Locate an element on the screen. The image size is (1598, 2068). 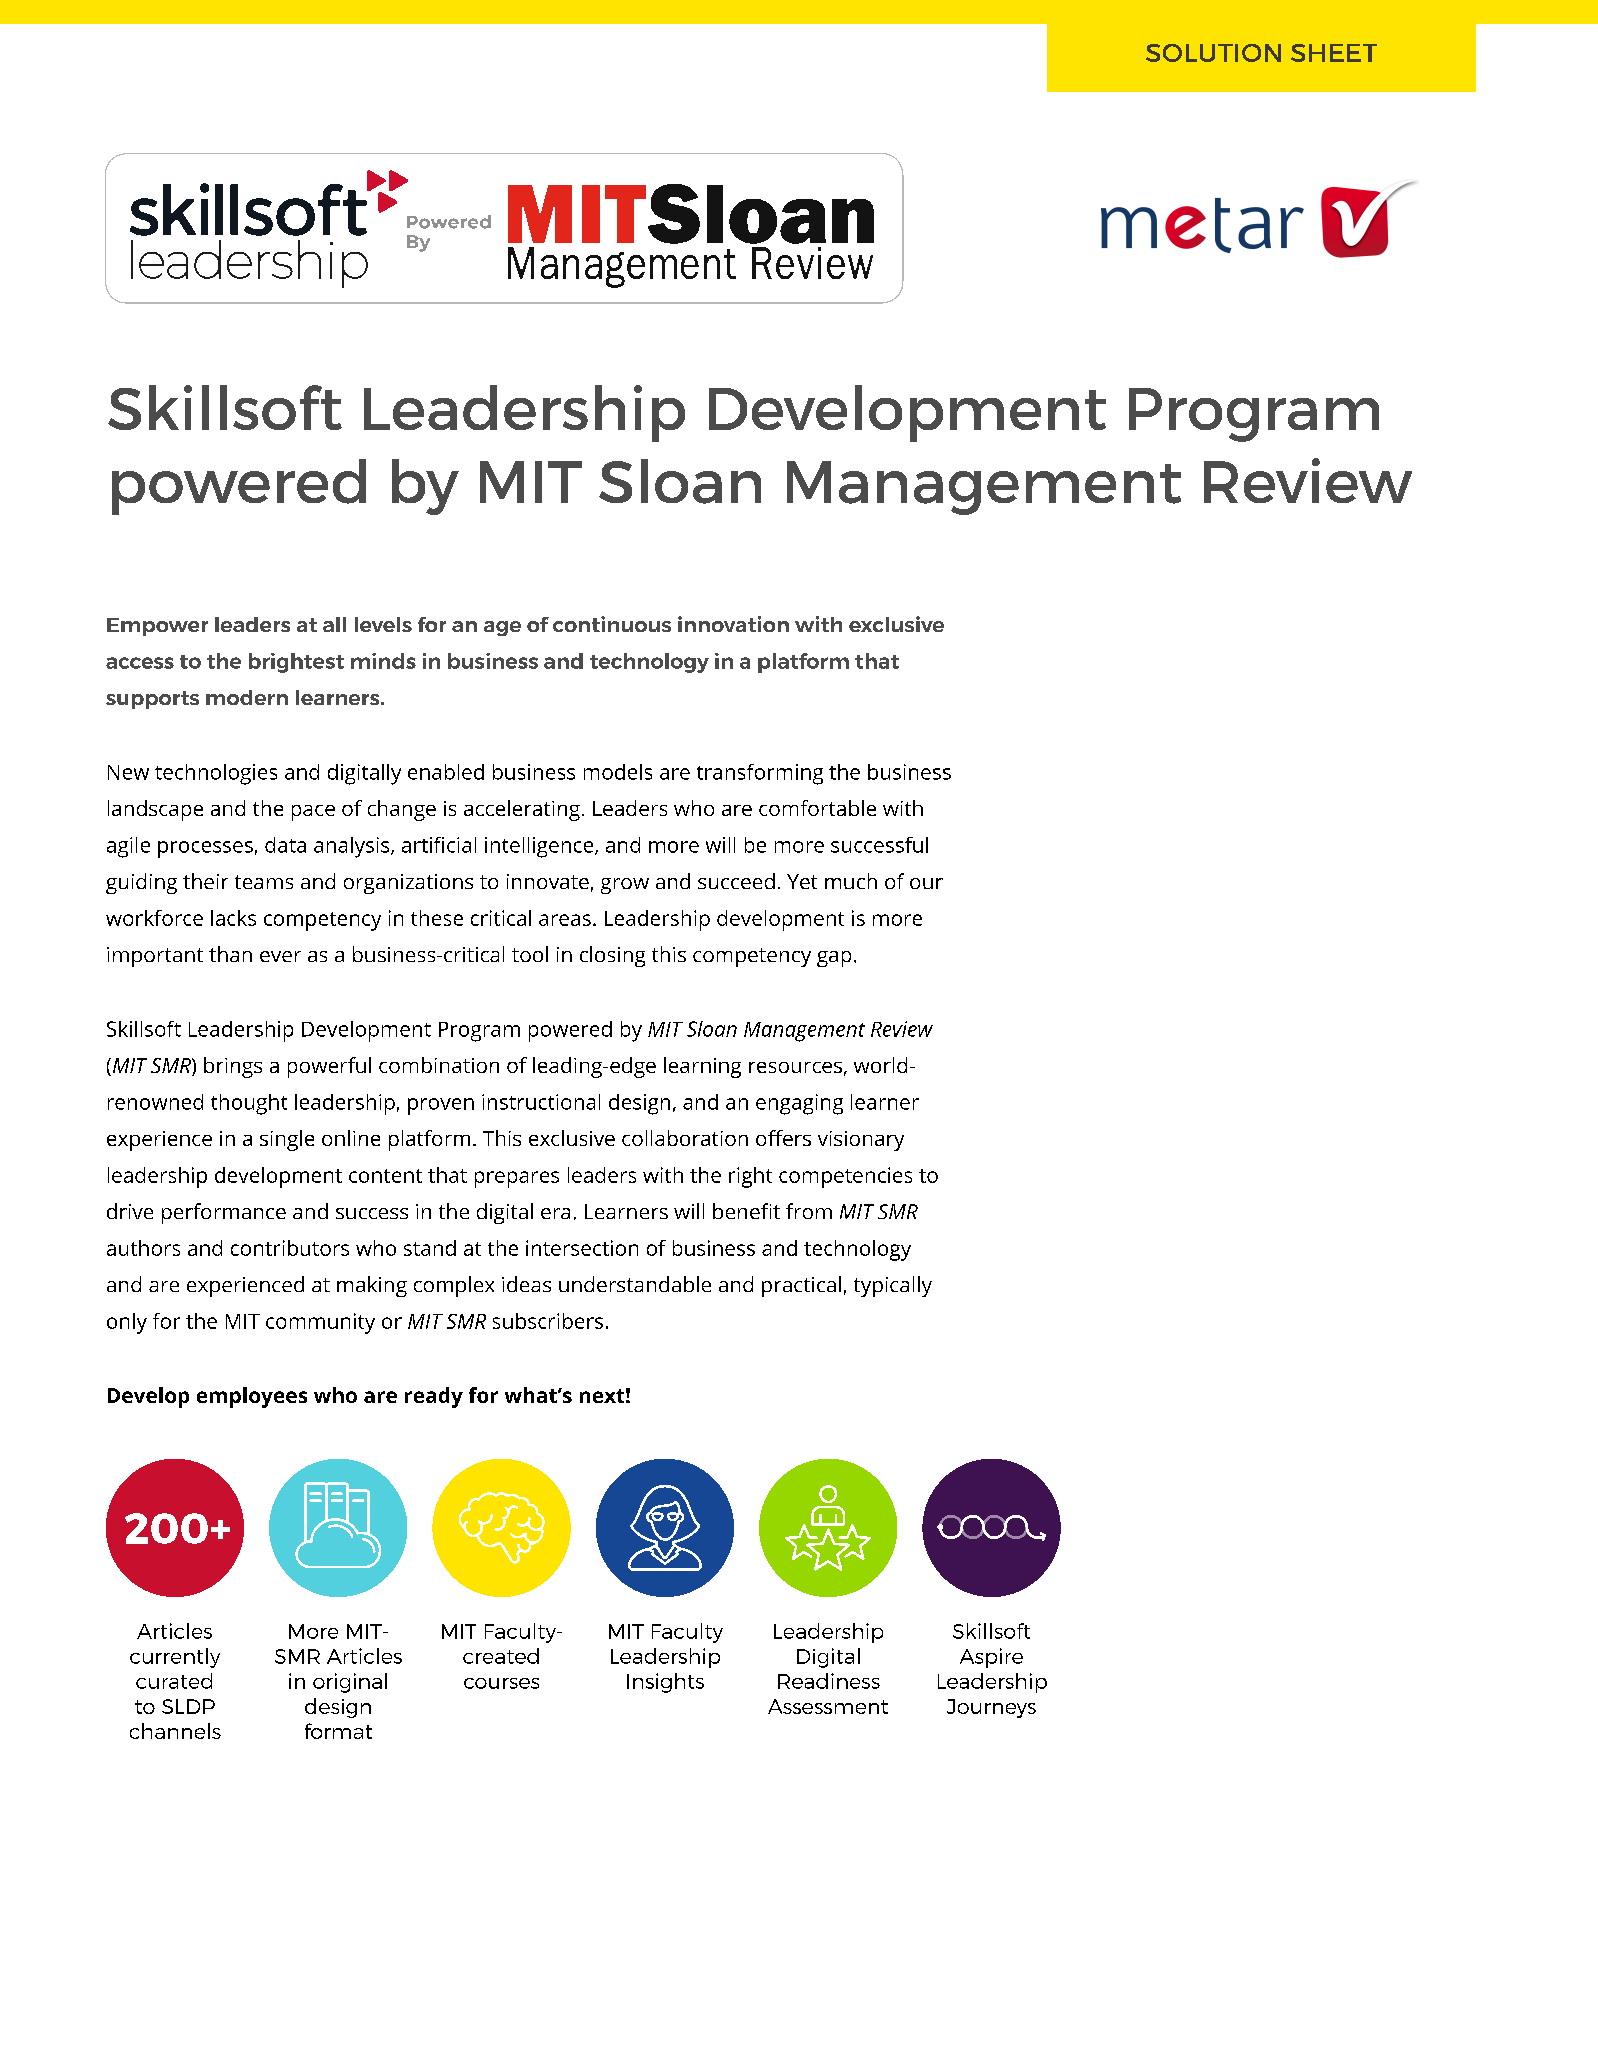
learning is located at coordinates (702, 1067).
